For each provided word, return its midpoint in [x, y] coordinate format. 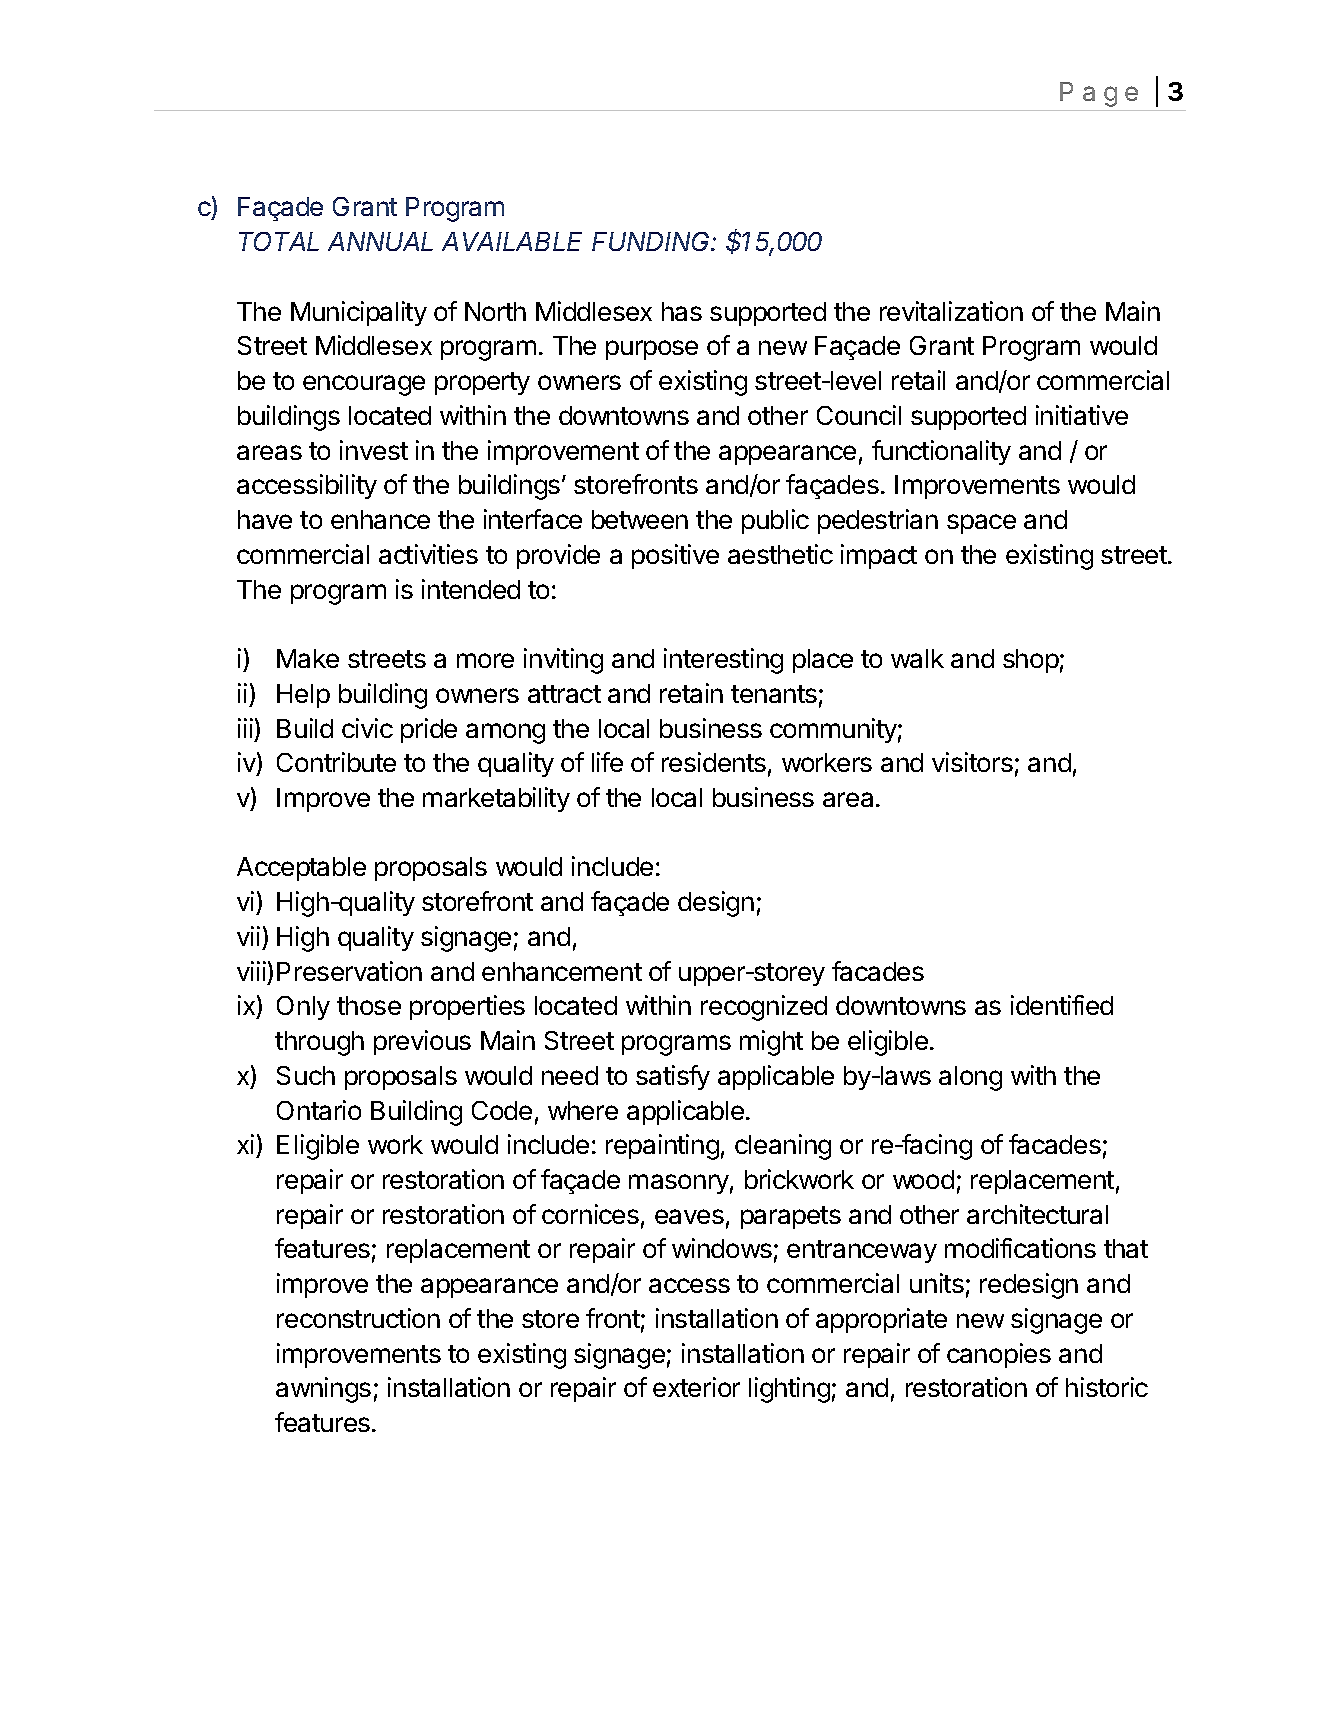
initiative [1082, 415]
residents [714, 762]
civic [367, 728]
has [682, 311]
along [970, 1078]
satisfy [673, 1077]
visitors [972, 762]
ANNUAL [380, 241]
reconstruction [358, 1318]
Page [1099, 94]
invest [374, 450]
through [319, 1043]
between [640, 519]
